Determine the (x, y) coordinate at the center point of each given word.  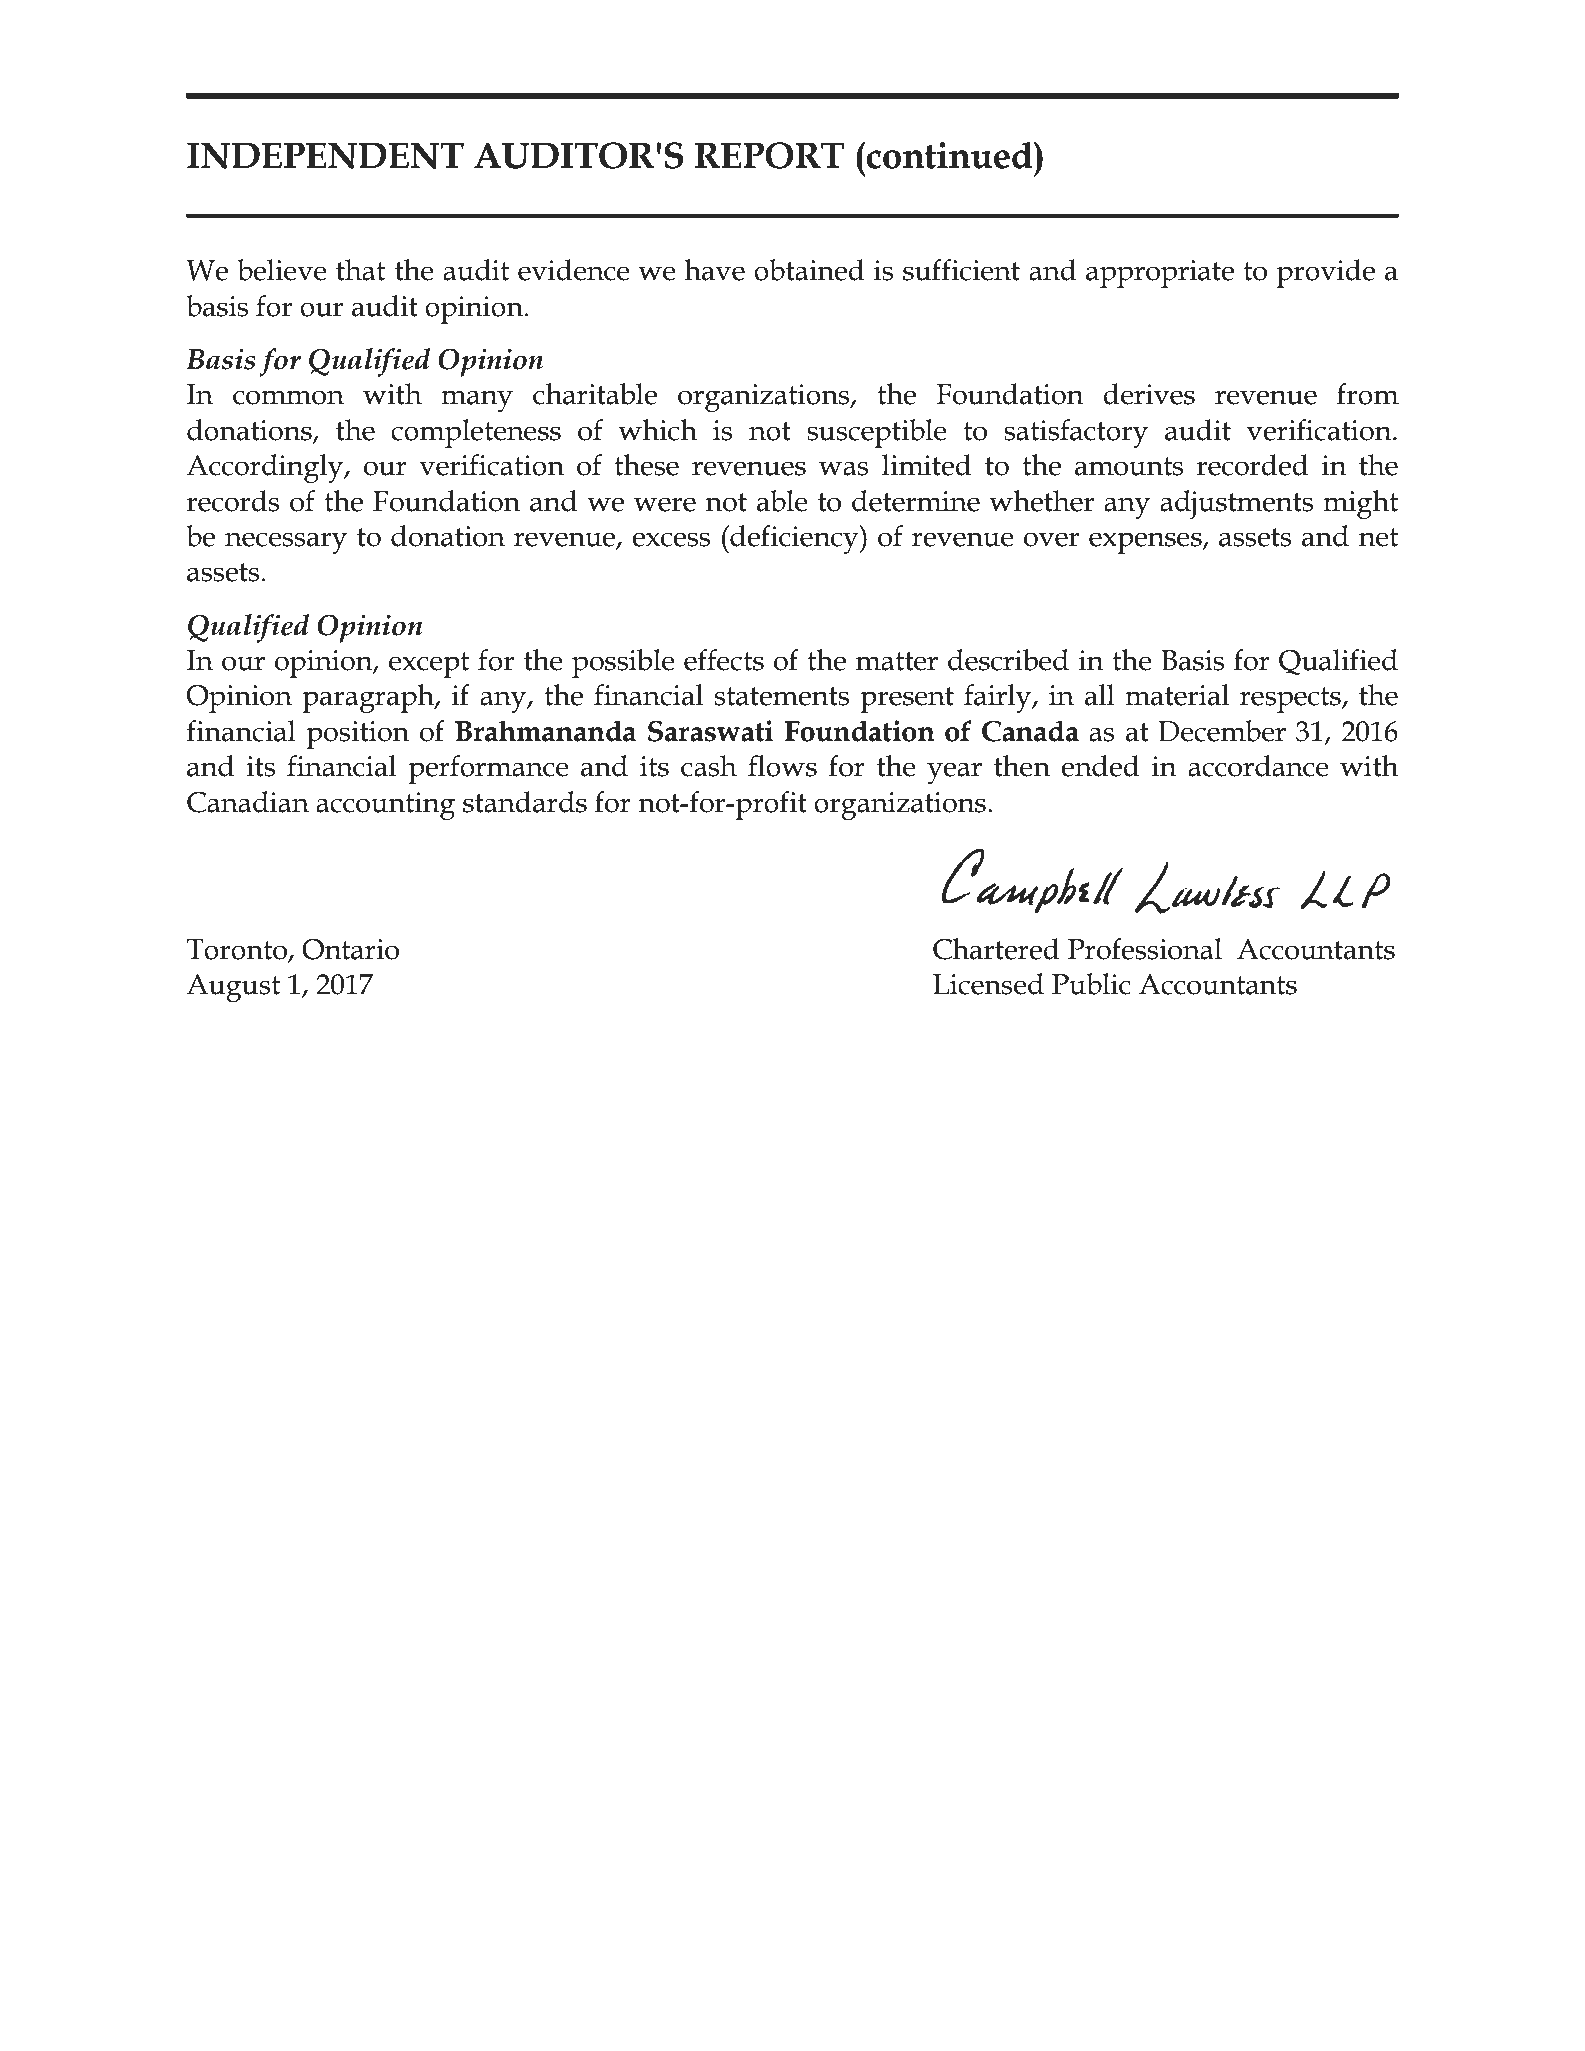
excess (671, 539)
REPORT (770, 155)
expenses (1146, 543)
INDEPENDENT (325, 156)
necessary (286, 543)
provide (1326, 273)
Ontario (350, 949)
